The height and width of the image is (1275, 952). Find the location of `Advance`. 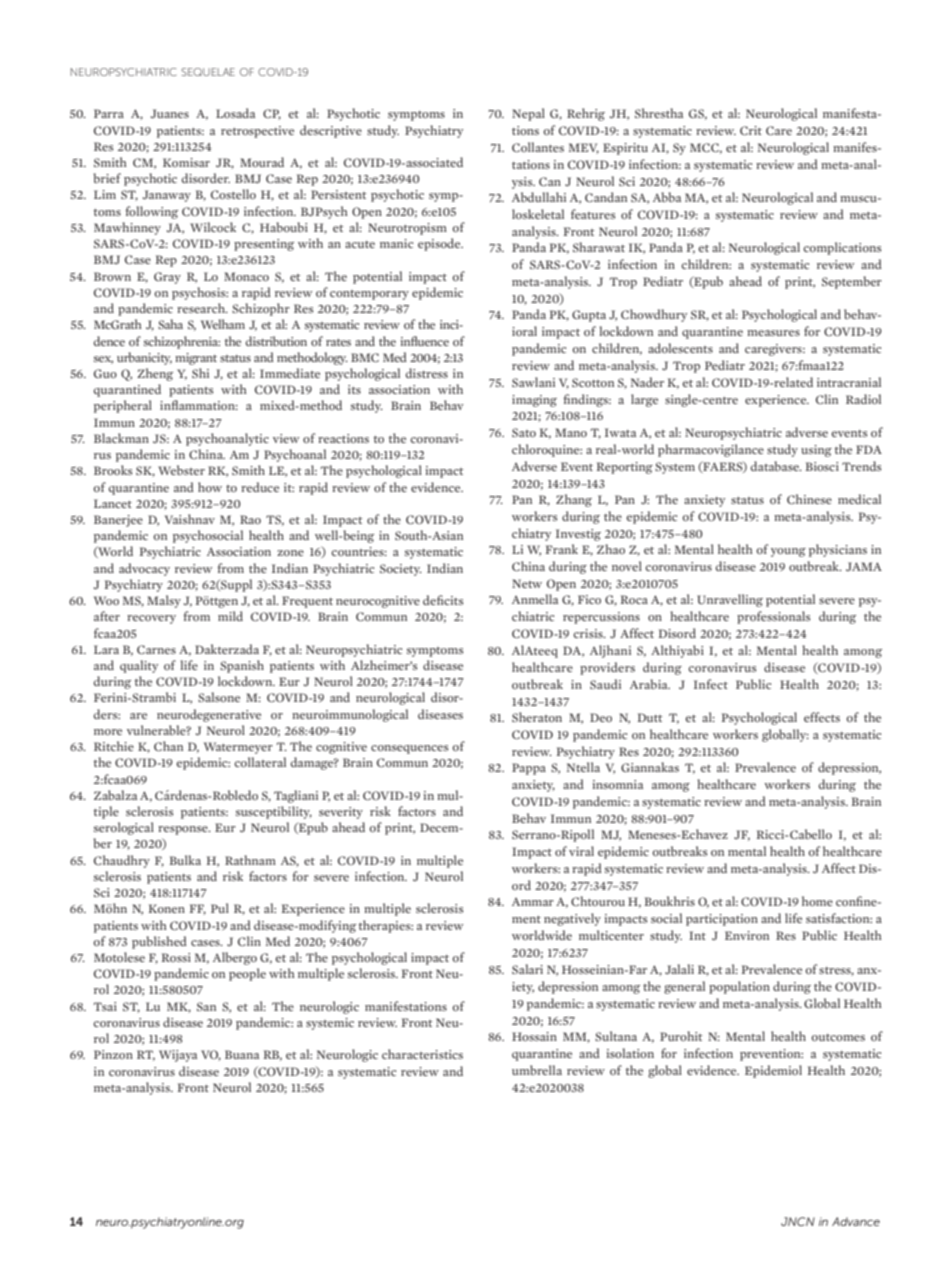

Advance is located at coordinates (856, 1221).
